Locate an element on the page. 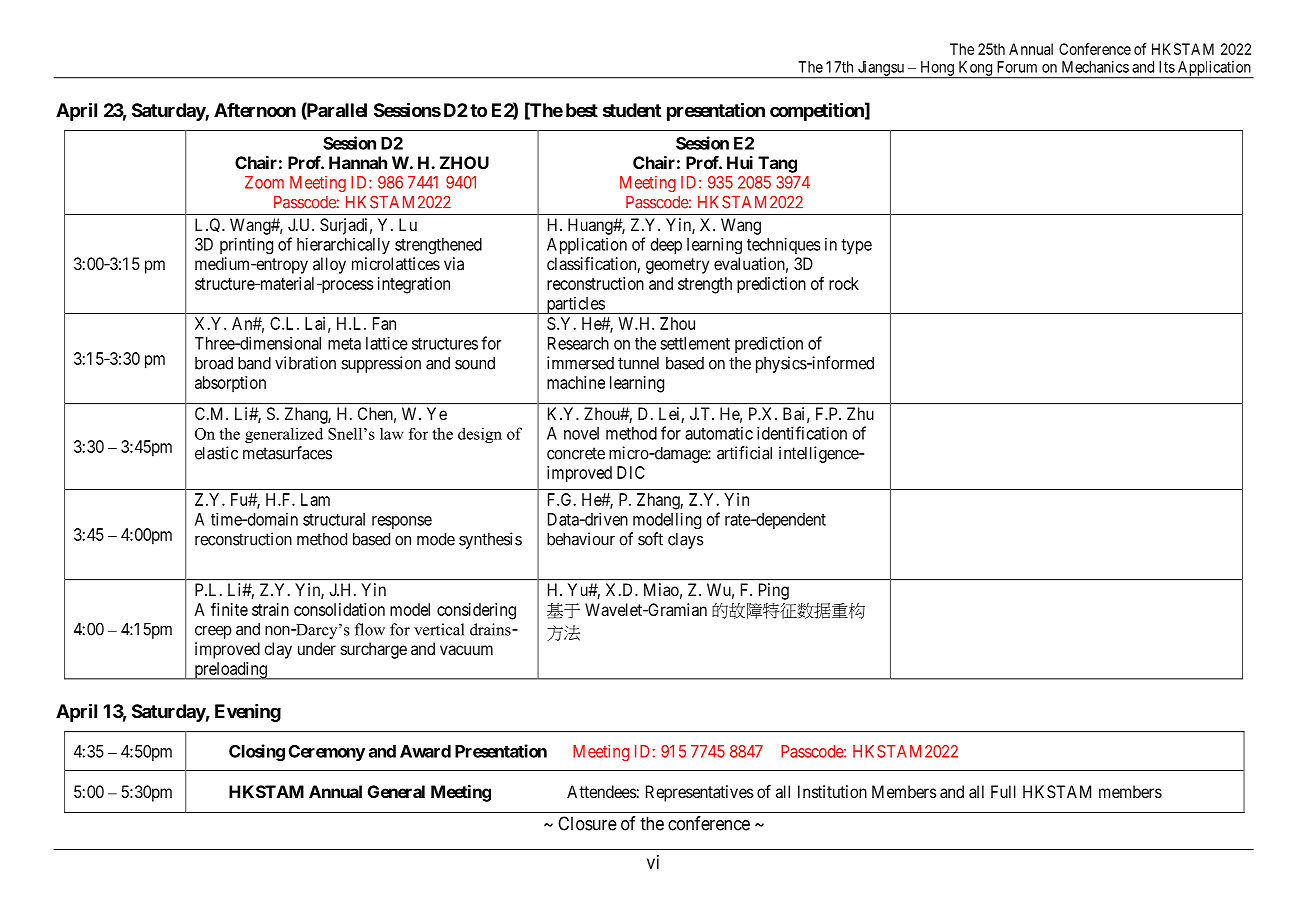 The width and height of the document is (1307, 924). Representatives is located at coordinates (700, 793).
